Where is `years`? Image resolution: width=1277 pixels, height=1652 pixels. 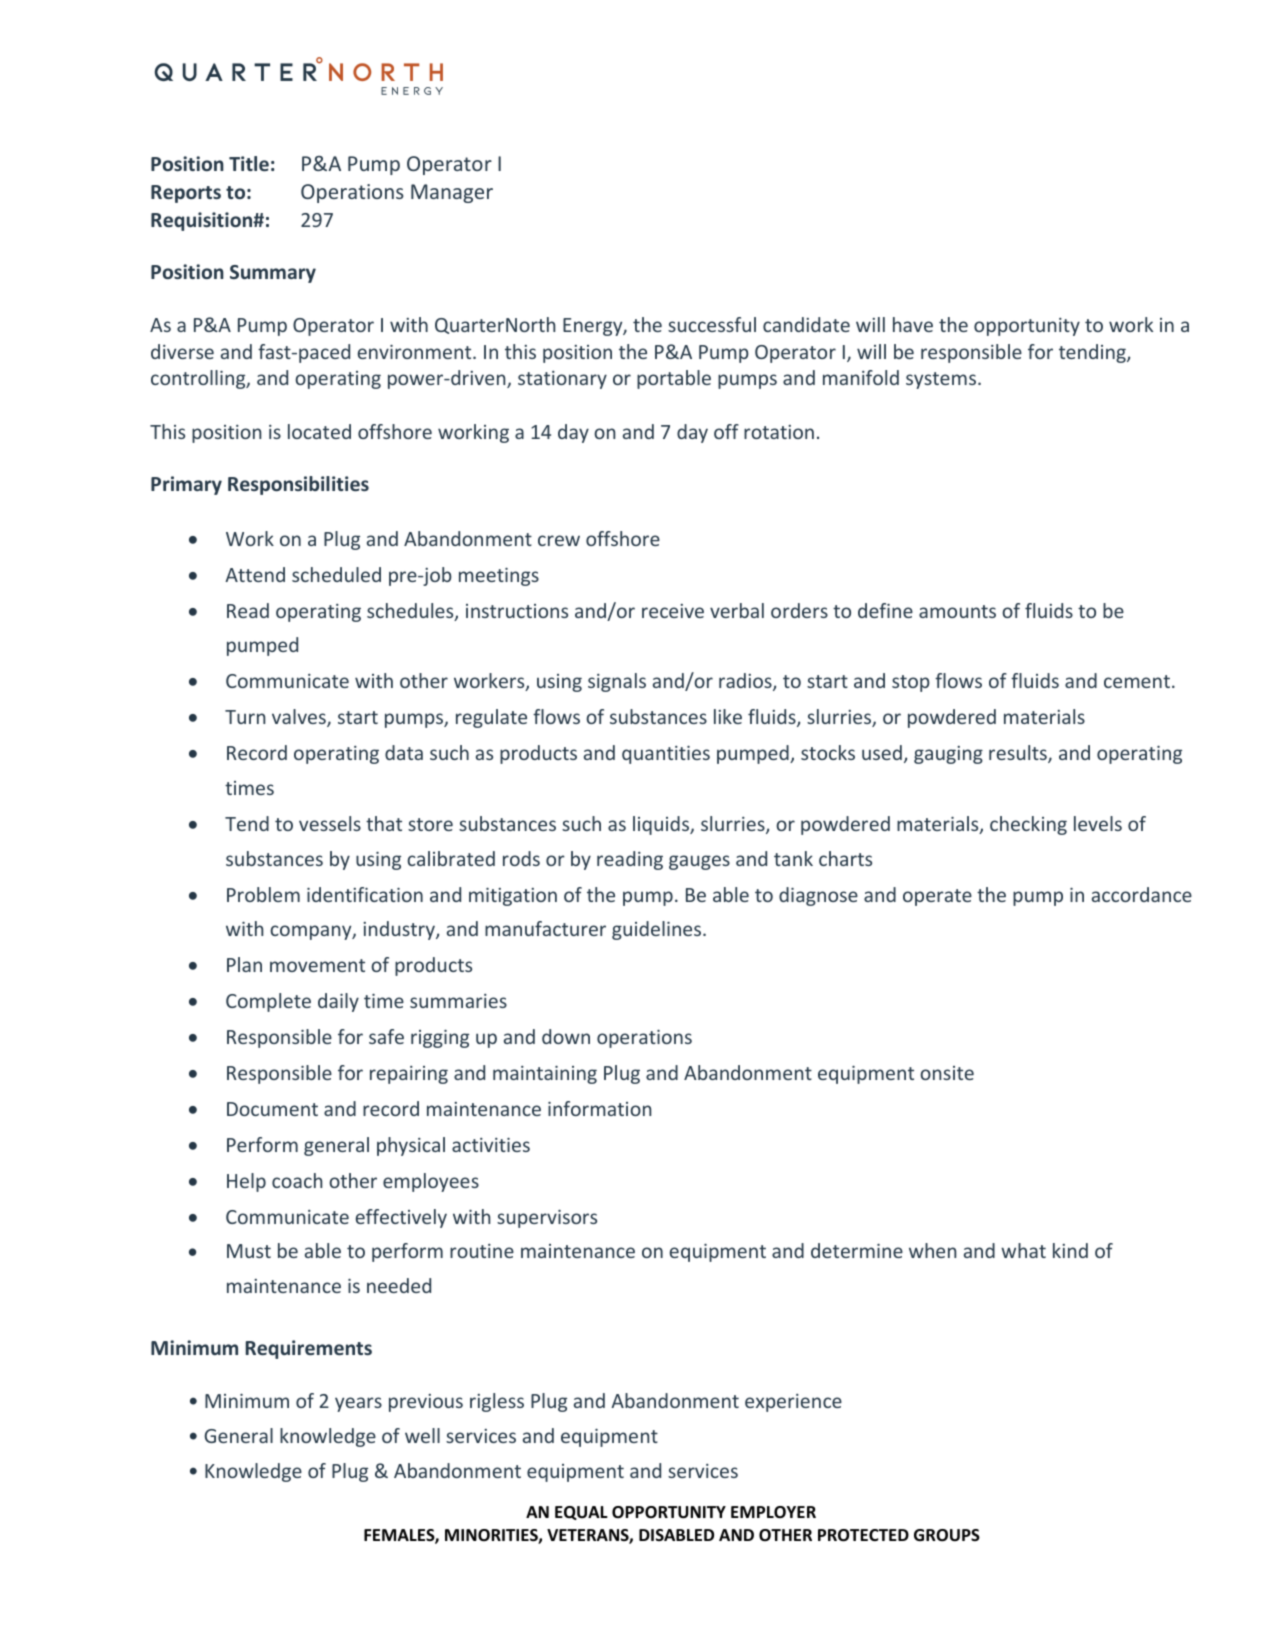
years is located at coordinates (358, 1404).
